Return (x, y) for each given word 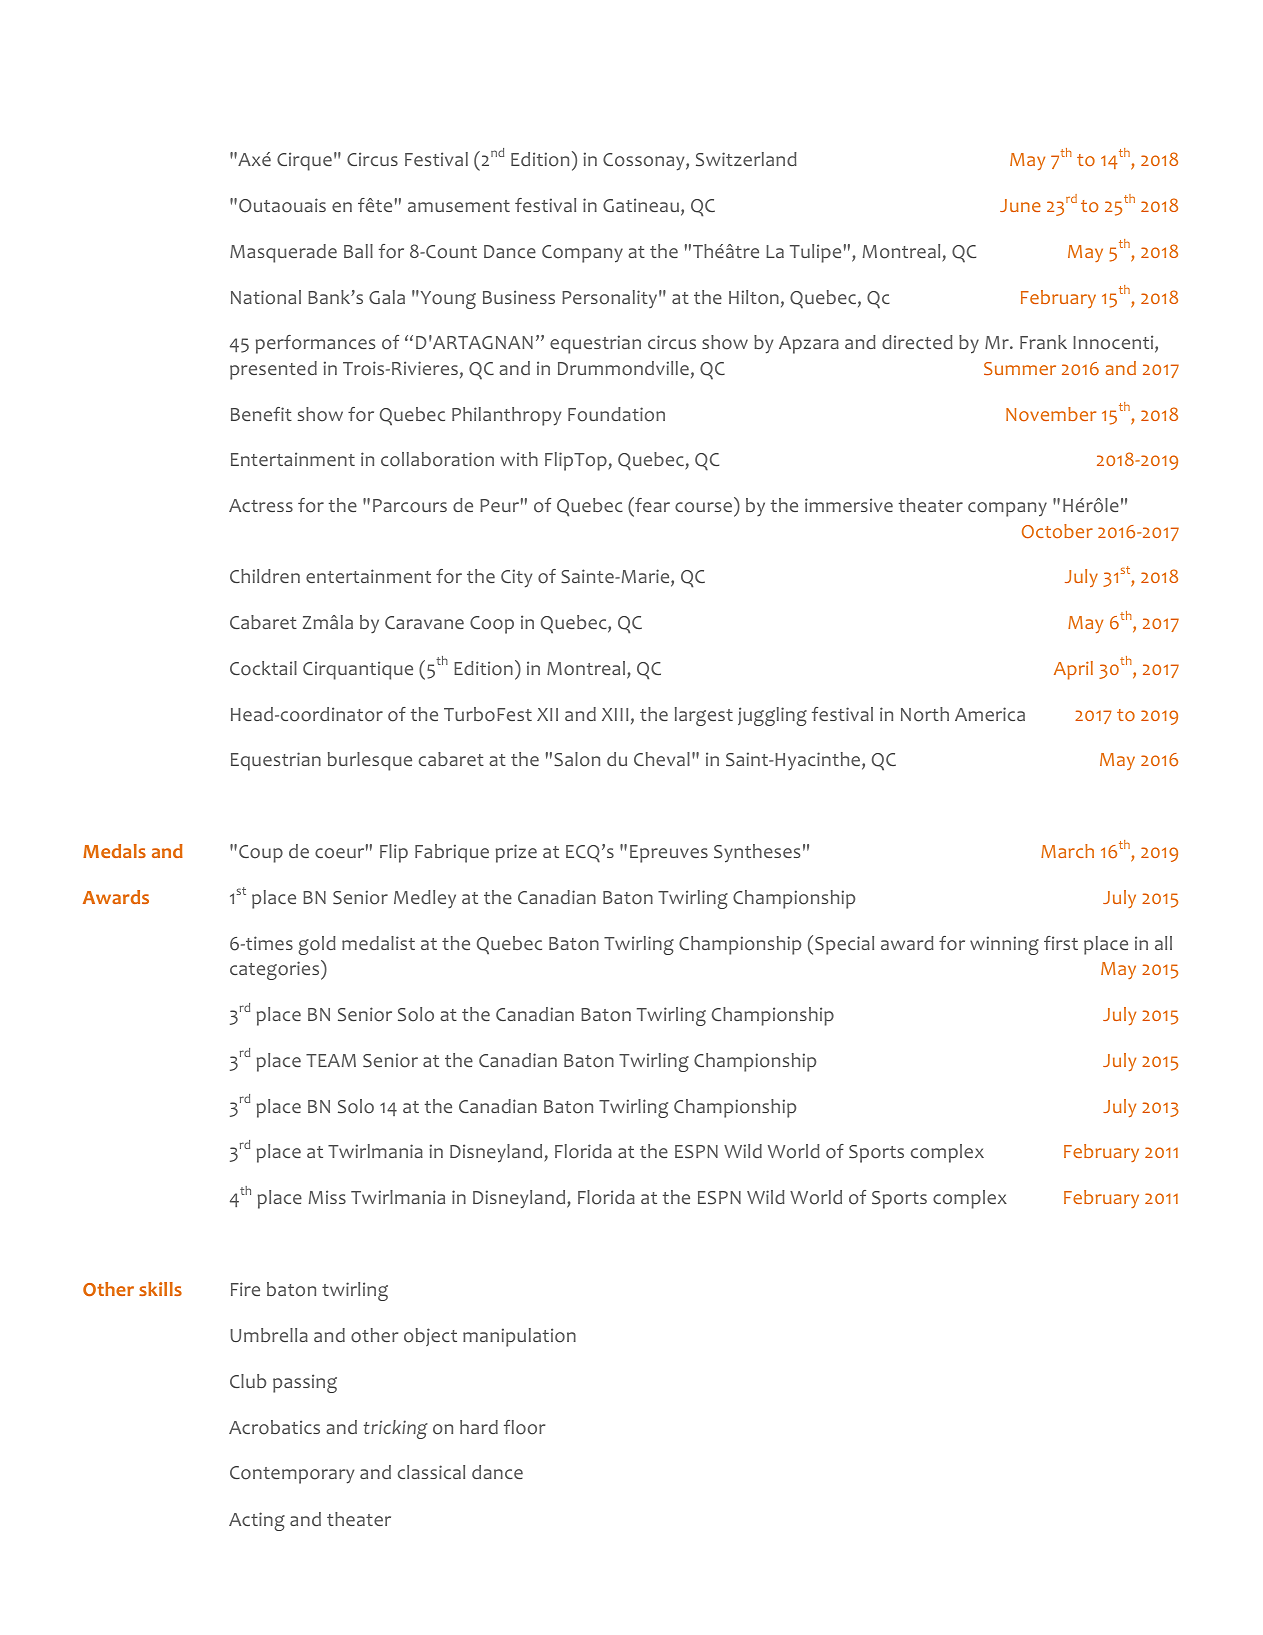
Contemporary (292, 1475)
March (1067, 851)
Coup (261, 854)
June (1020, 205)
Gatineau (641, 205)
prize (516, 853)
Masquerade (283, 253)
